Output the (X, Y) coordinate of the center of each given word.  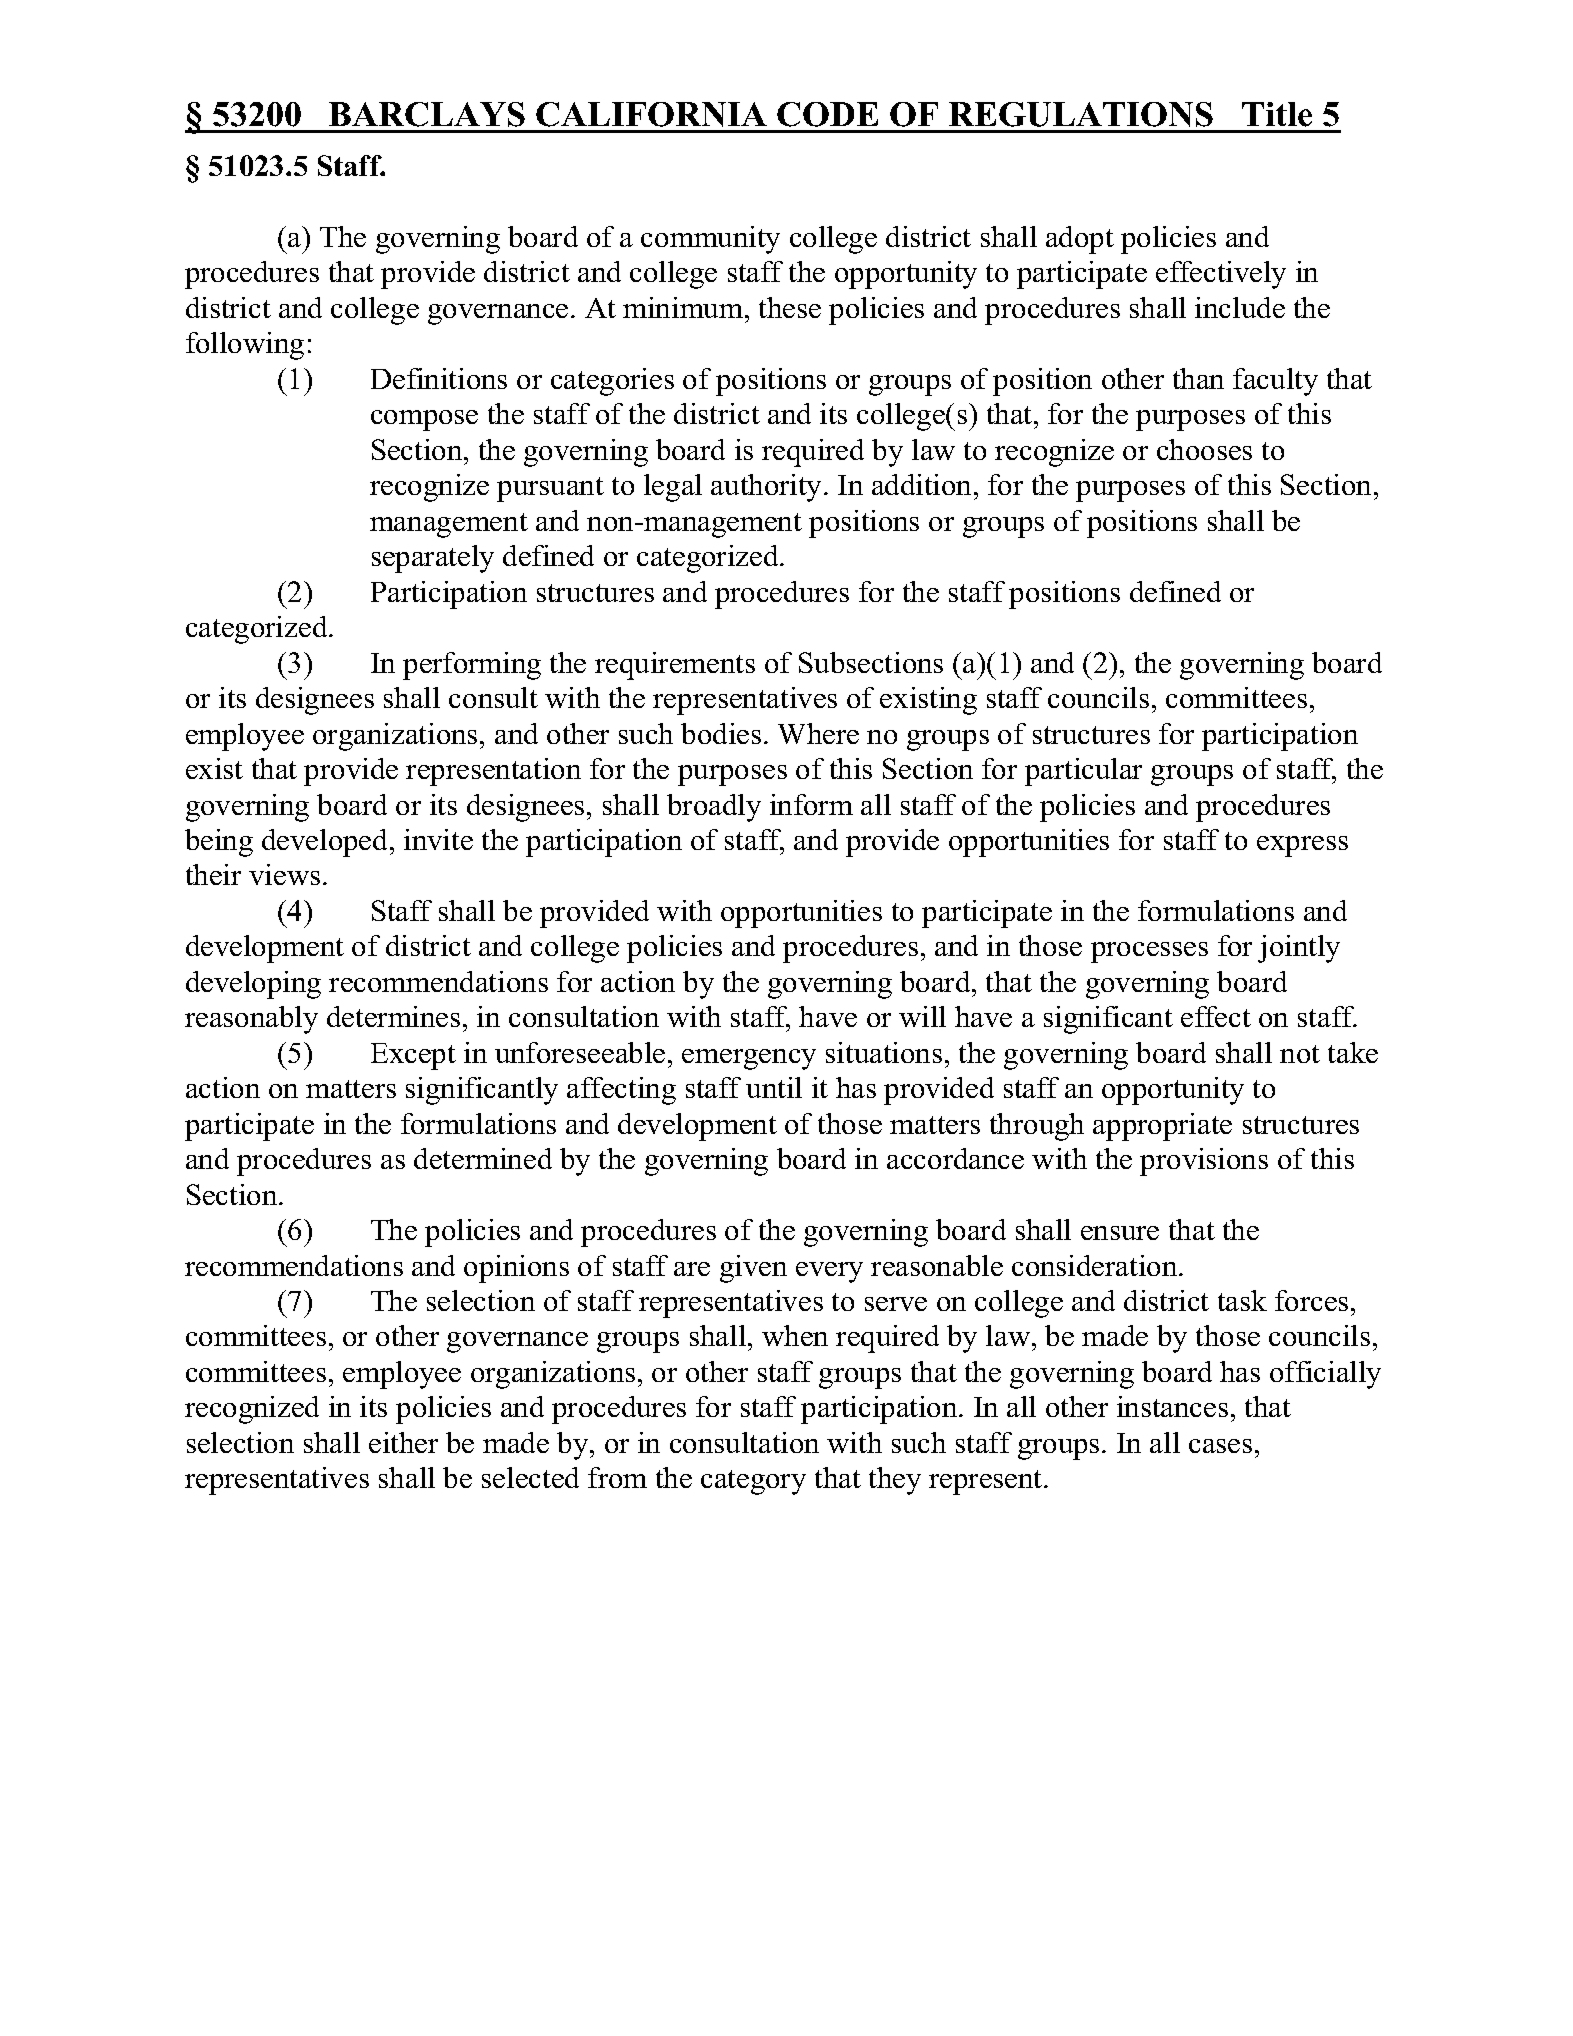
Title (1277, 114)
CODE (827, 114)
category (753, 1482)
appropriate (1162, 1127)
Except (413, 1056)
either (403, 1442)
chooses (1204, 449)
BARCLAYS (427, 114)
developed (326, 843)
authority (768, 488)
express (1302, 846)
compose (424, 420)
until (774, 1087)
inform (811, 804)
